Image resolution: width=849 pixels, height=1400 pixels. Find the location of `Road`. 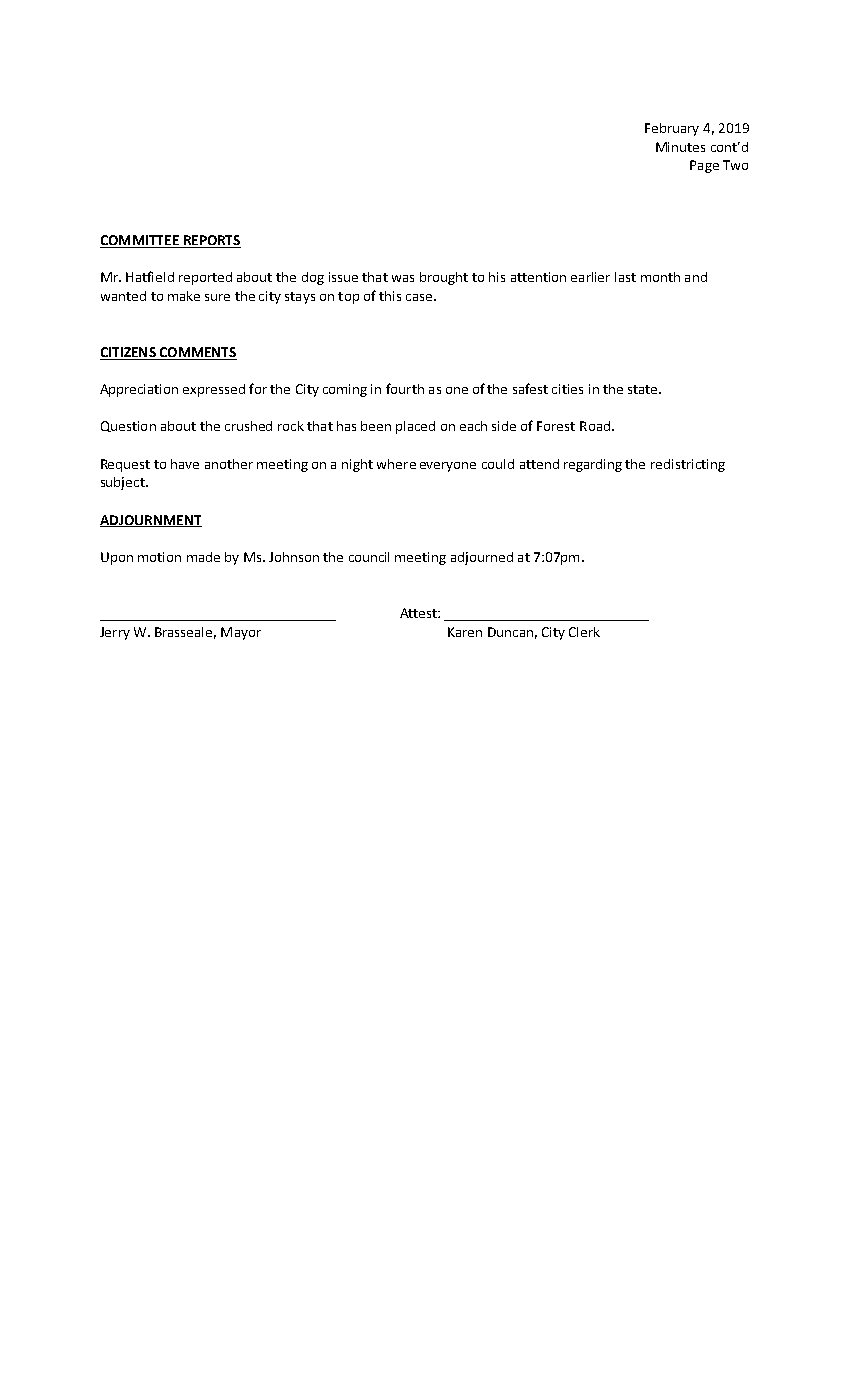

Road is located at coordinates (595, 426).
